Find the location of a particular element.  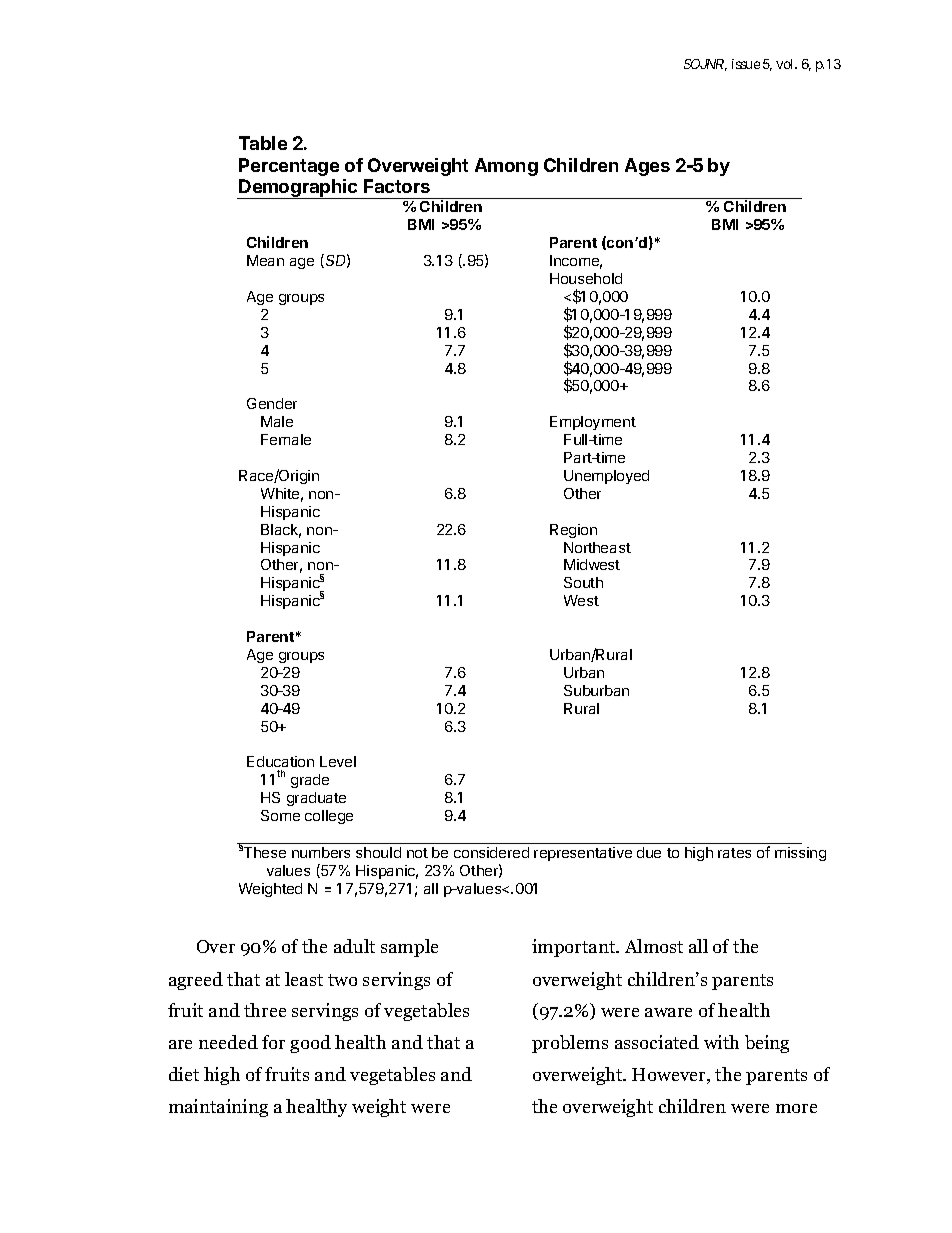

Gender is located at coordinates (272, 403).
